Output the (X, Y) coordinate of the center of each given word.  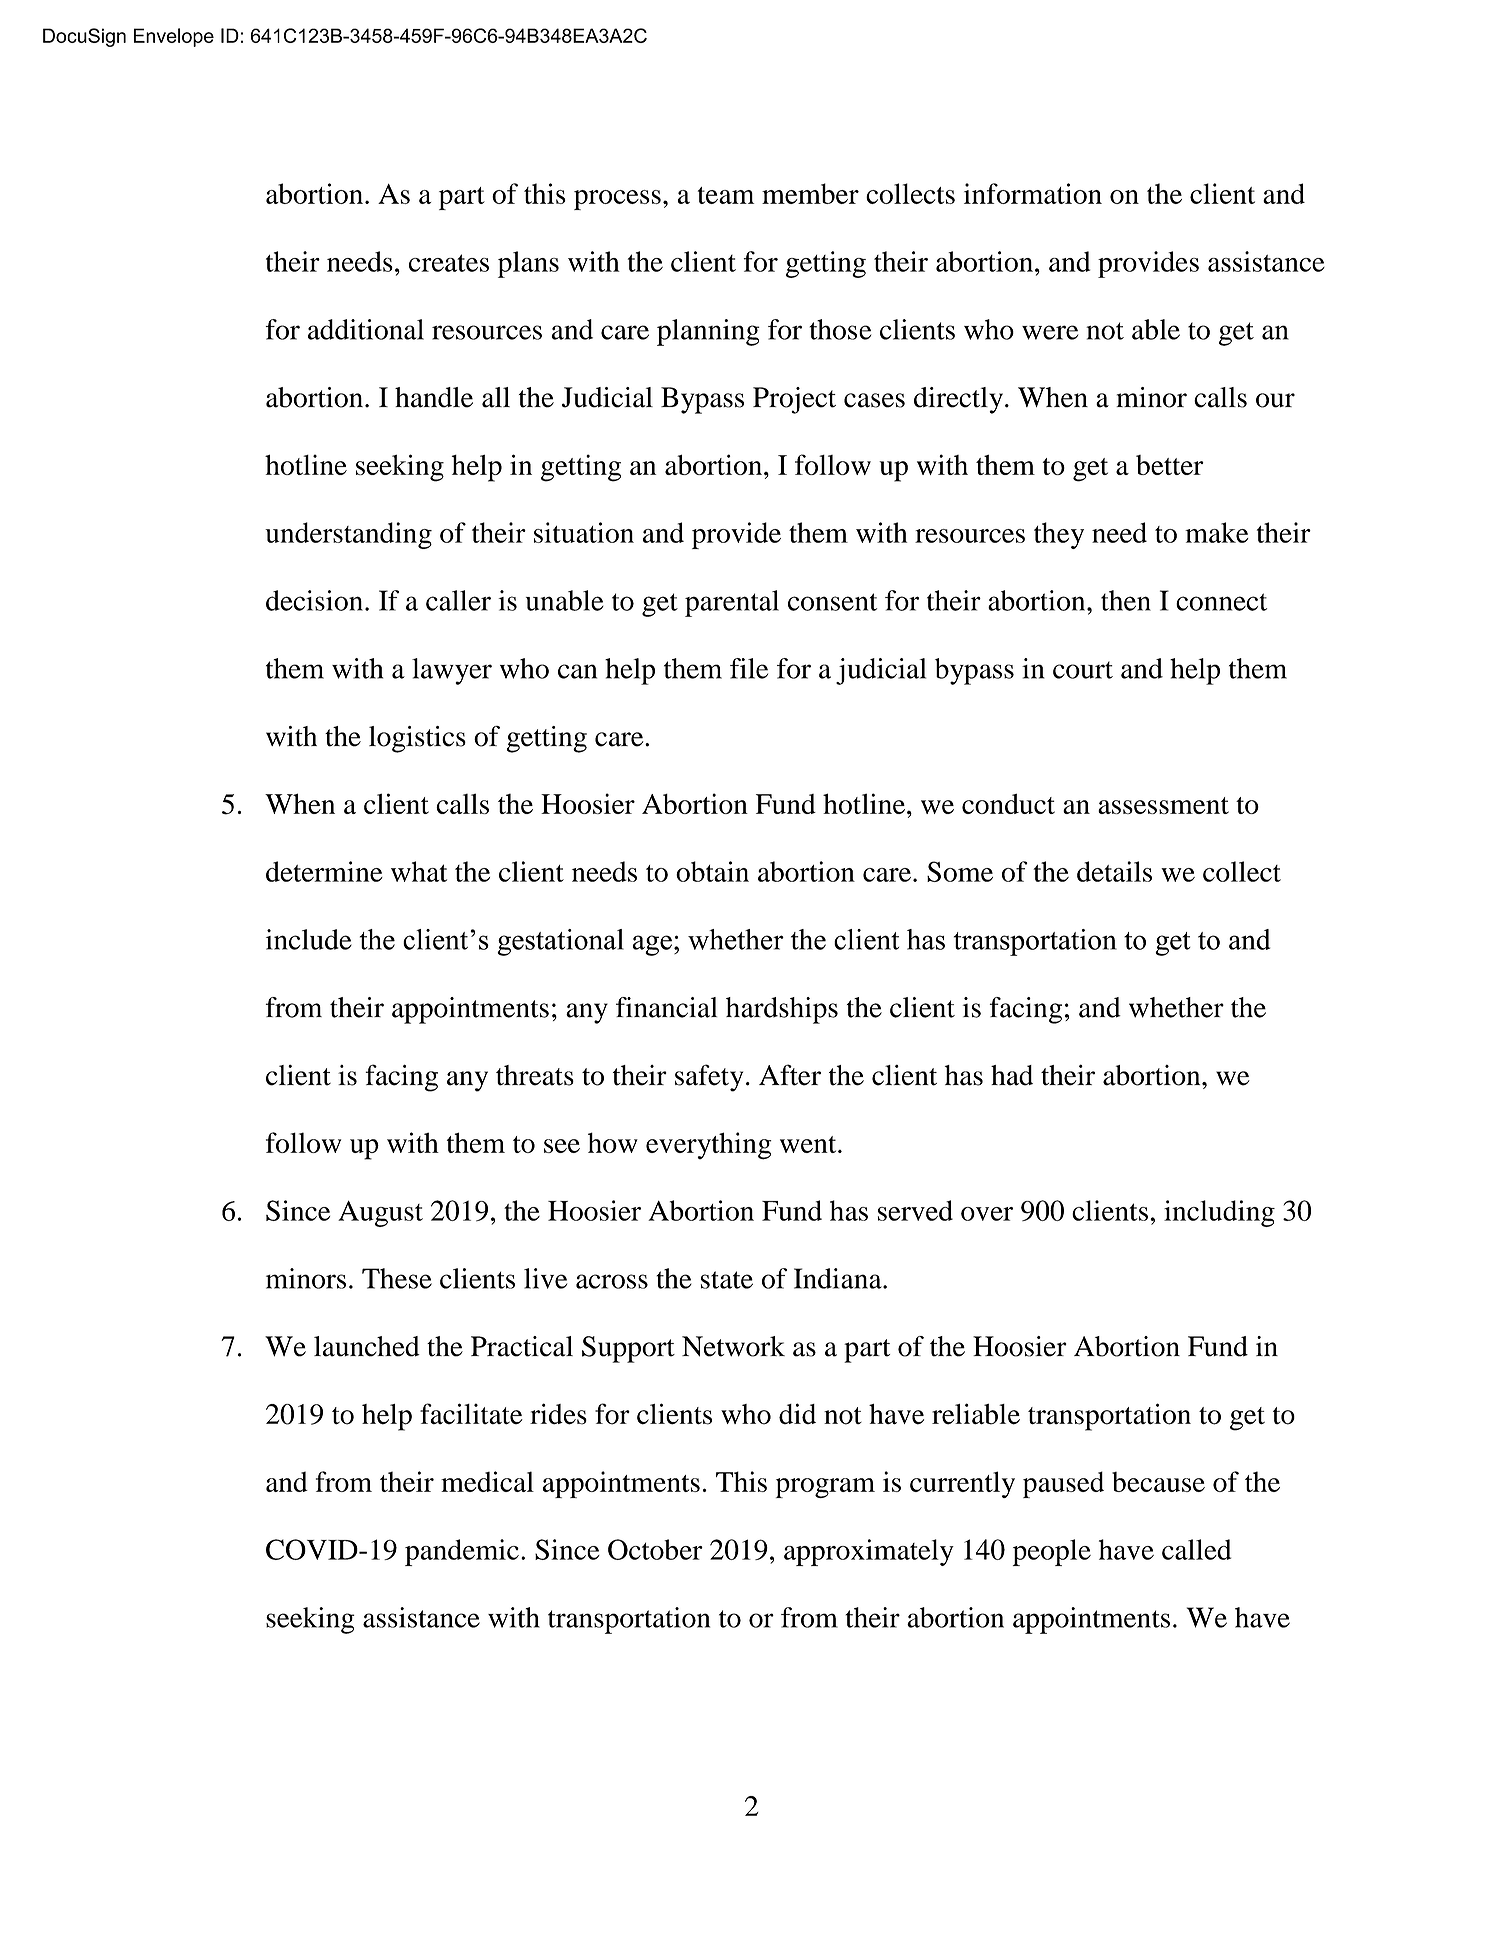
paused (1063, 1484)
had (1012, 1075)
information (1033, 193)
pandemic (462, 1552)
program (825, 1488)
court (1083, 670)
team (726, 195)
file (749, 668)
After (790, 1075)
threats (535, 1075)
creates (449, 263)
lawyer (452, 671)
